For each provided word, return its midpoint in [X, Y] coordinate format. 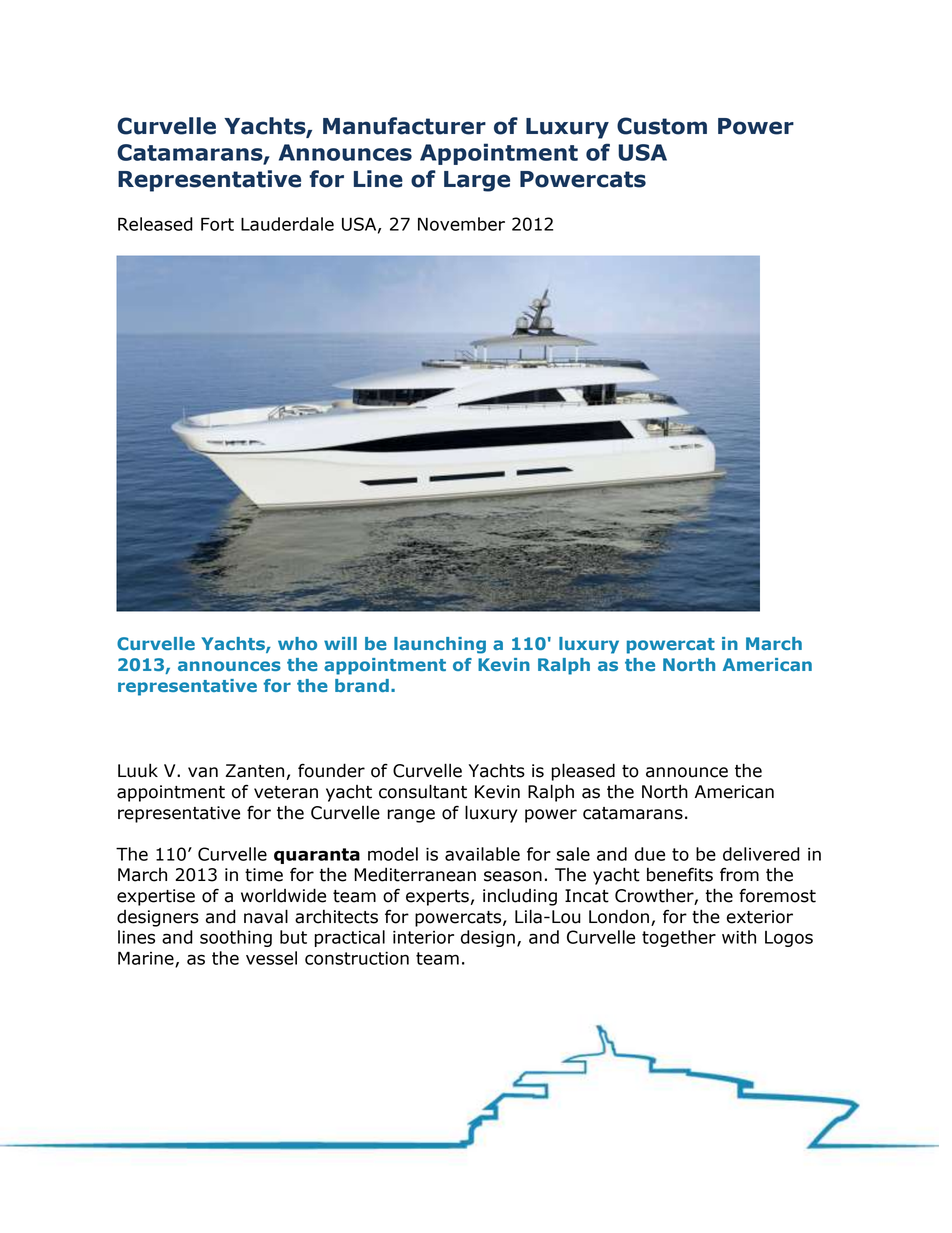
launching [440, 645]
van [203, 772]
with [739, 937]
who [297, 643]
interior [423, 937]
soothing [236, 938]
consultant [423, 791]
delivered [761, 854]
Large [477, 181]
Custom [662, 126]
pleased [583, 772]
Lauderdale [287, 224]
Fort [217, 224]
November [461, 224]
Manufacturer [404, 126]
